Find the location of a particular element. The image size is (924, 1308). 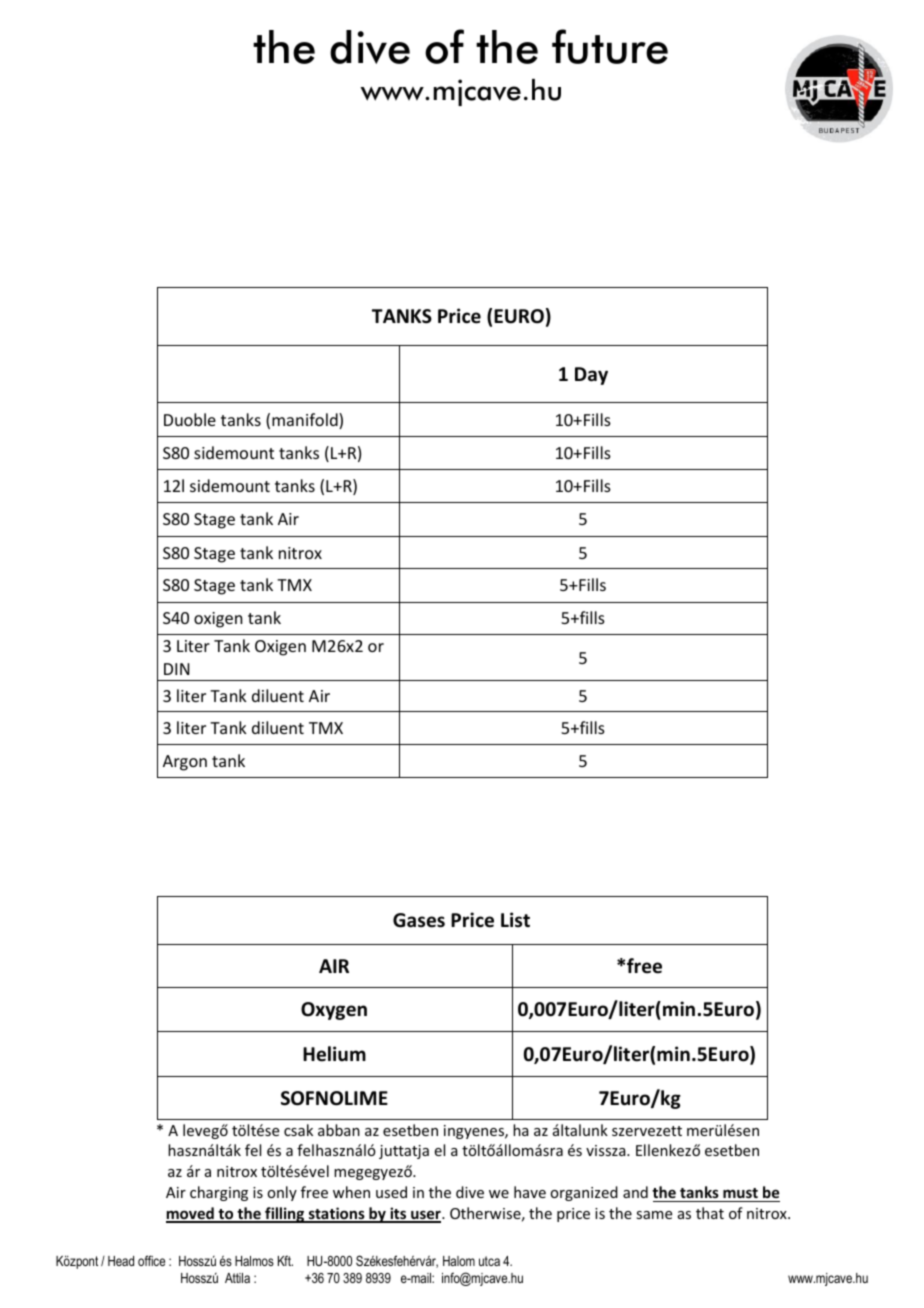

its is located at coordinates (398, 1214).
